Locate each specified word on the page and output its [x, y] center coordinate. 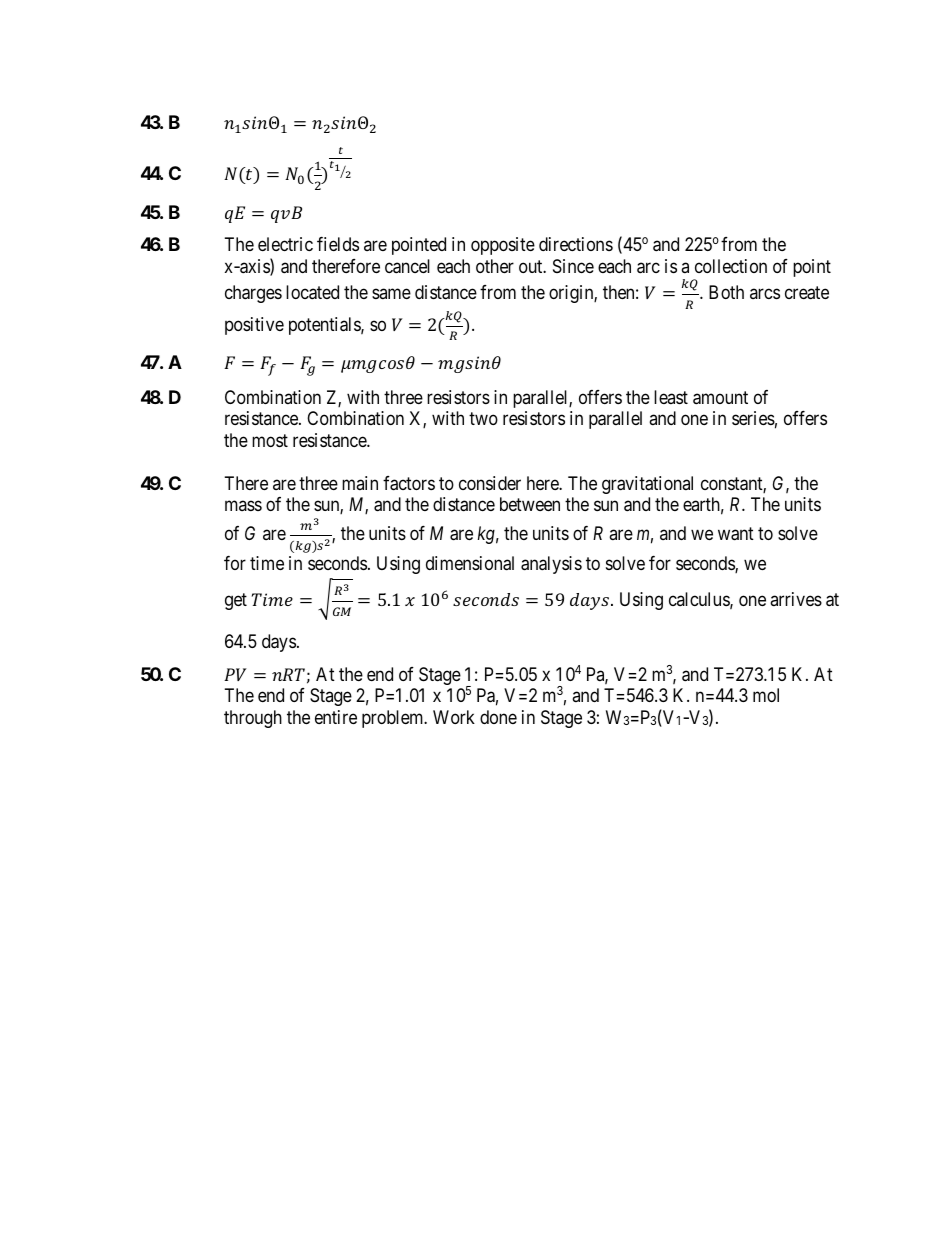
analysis [551, 565]
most [270, 440]
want [736, 534]
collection [731, 266]
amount [720, 398]
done [498, 717]
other [495, 266]
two [483, 419]
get [236, 602]
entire [336, 717]
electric [285, 244]
